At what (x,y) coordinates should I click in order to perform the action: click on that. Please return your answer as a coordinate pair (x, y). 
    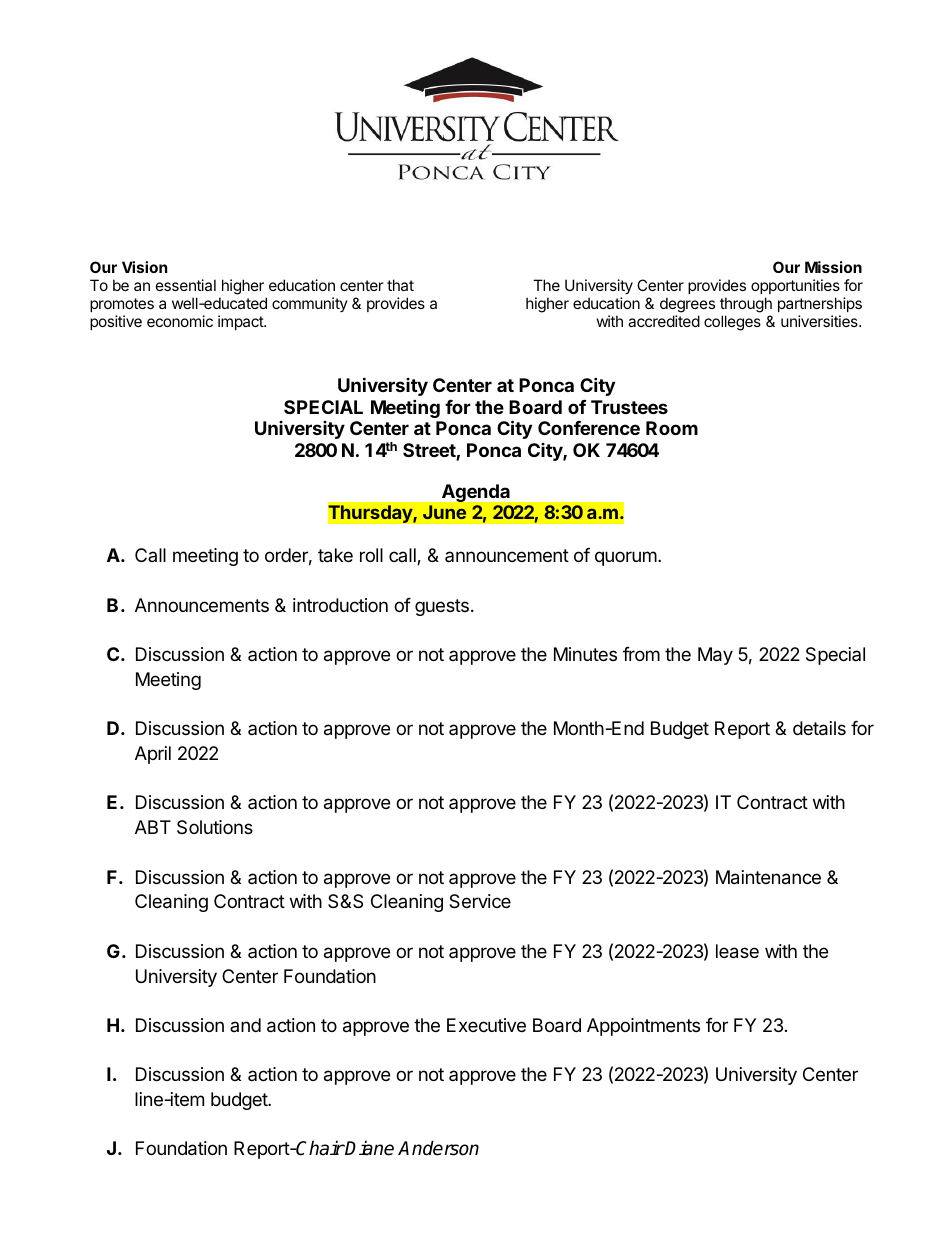
    Looking at the image, I should click on (400, 285).
